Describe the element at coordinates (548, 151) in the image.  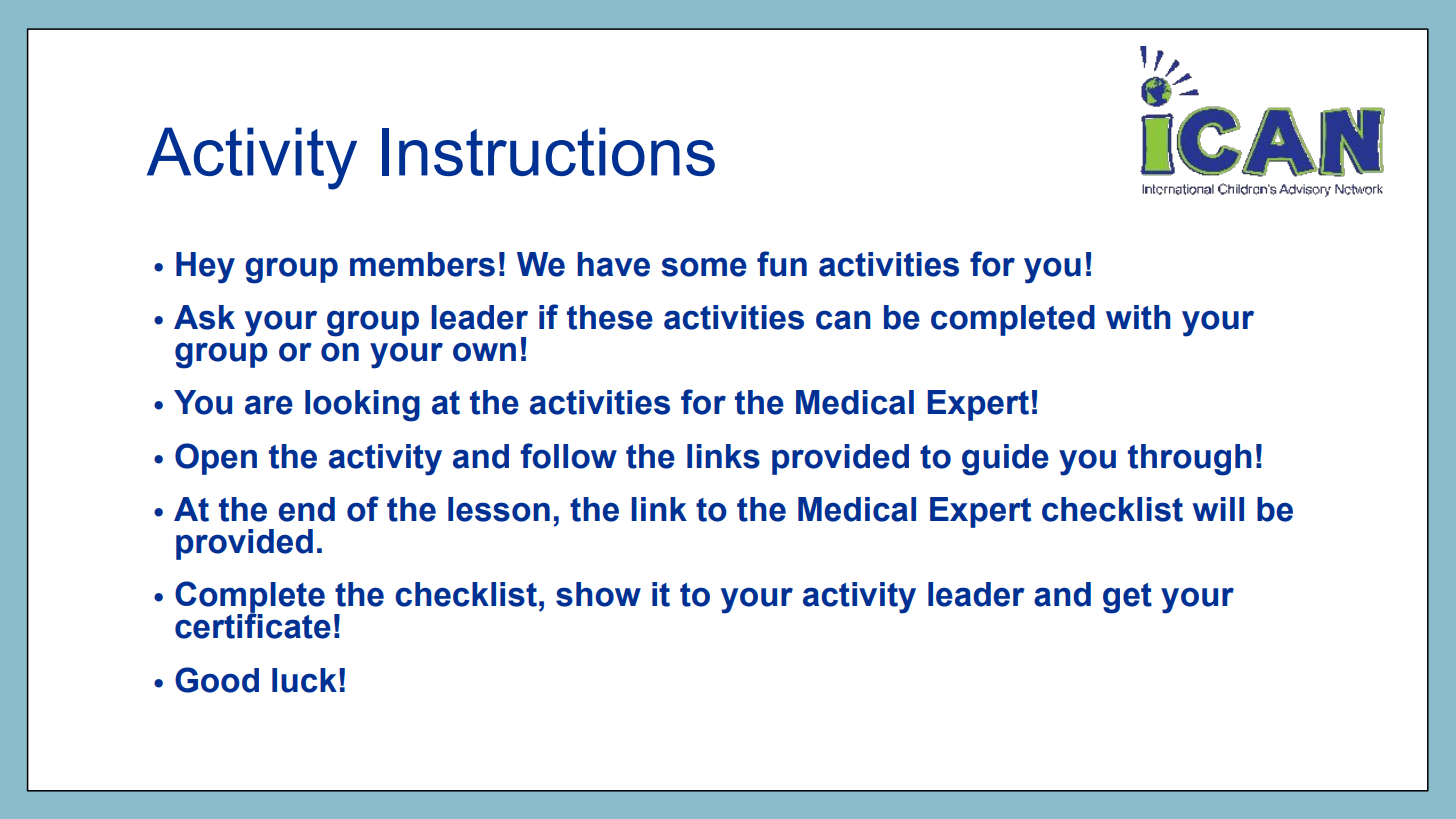
I see `Instructions` at that location.
